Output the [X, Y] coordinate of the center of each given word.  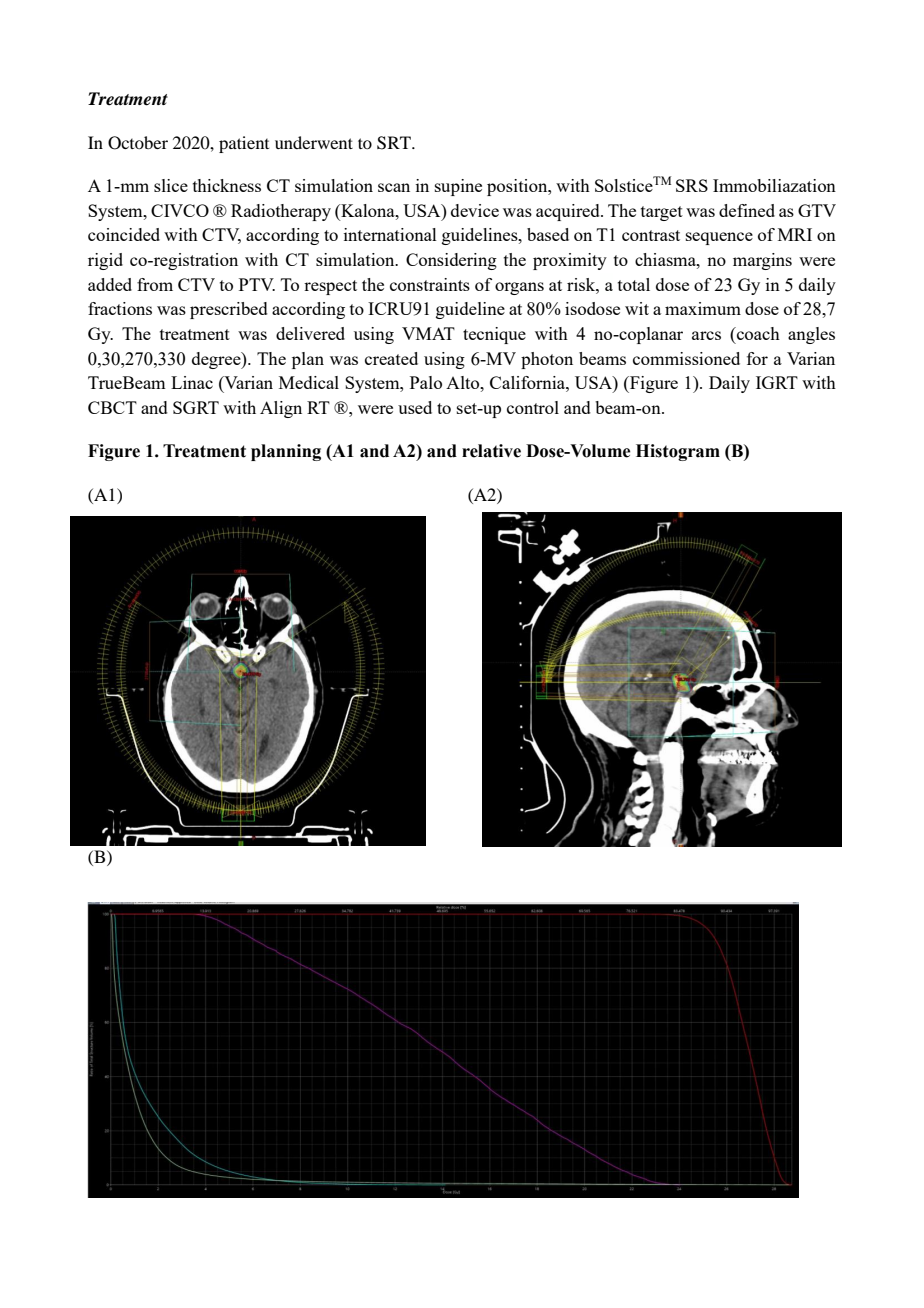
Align [281, 409]
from [155, 284]
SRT [395, 143]
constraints [430, 284]
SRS [692, 185]
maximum [703, 308]
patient [244, 144]
